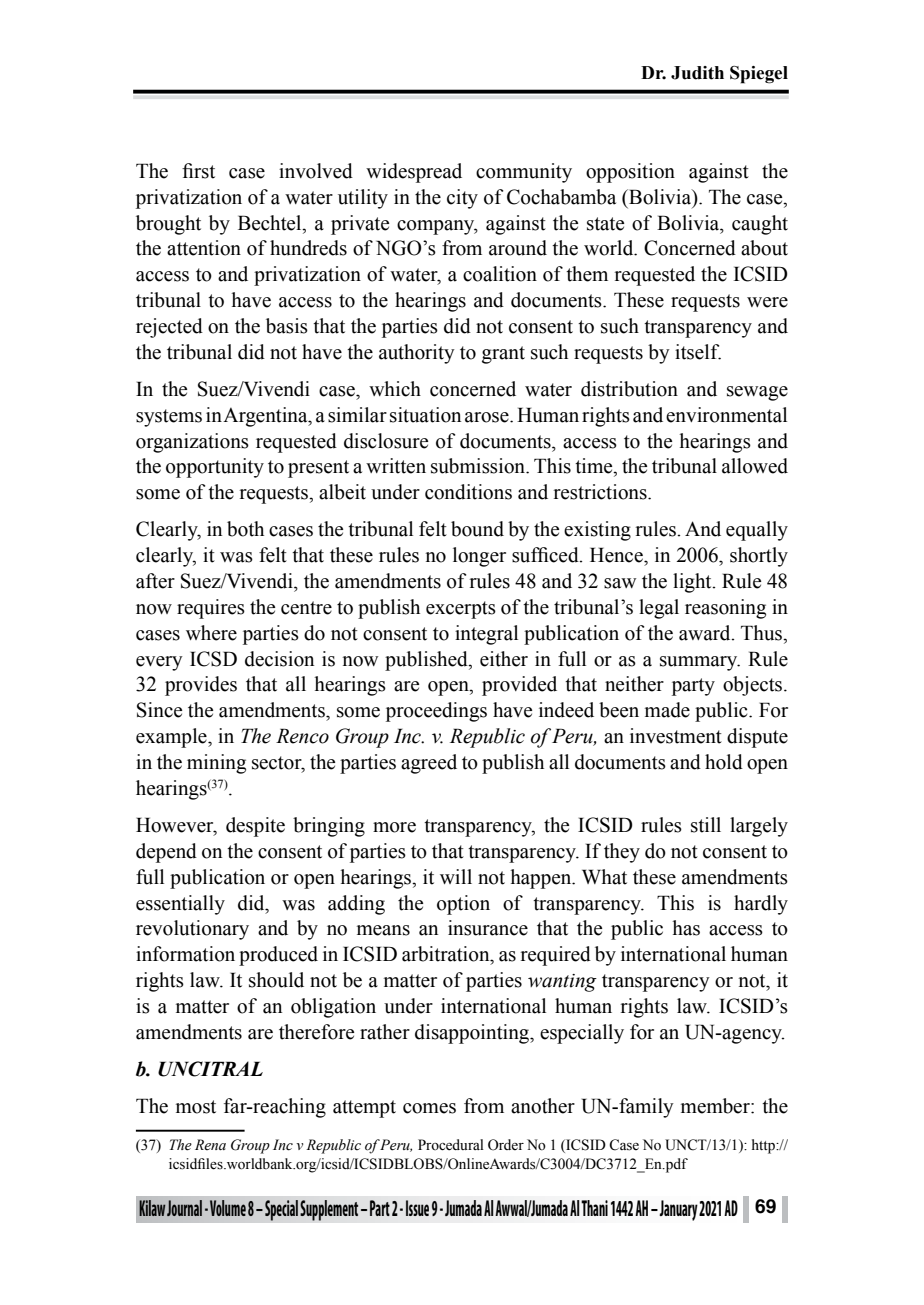  I want to click on where, so click(211, 633).
